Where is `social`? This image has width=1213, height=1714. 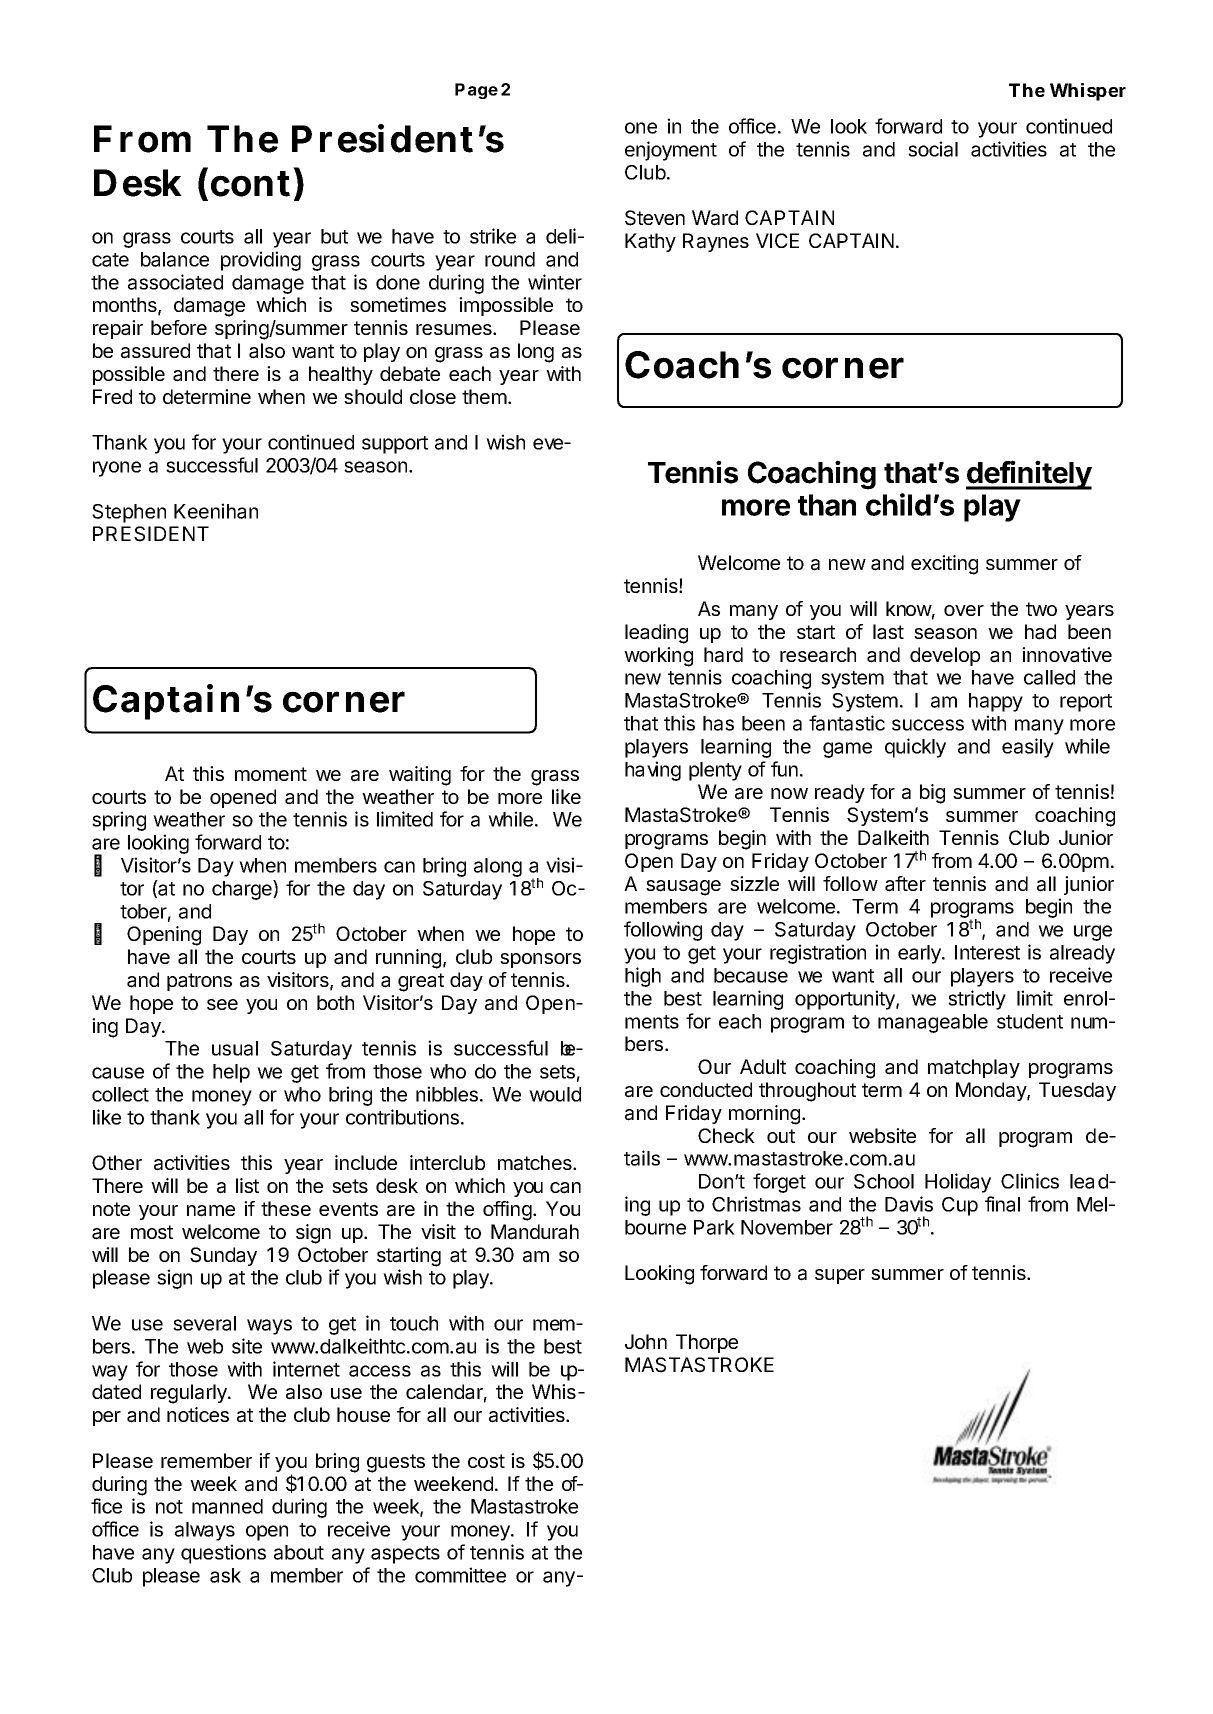 social is located at coordinates (933, 149).
